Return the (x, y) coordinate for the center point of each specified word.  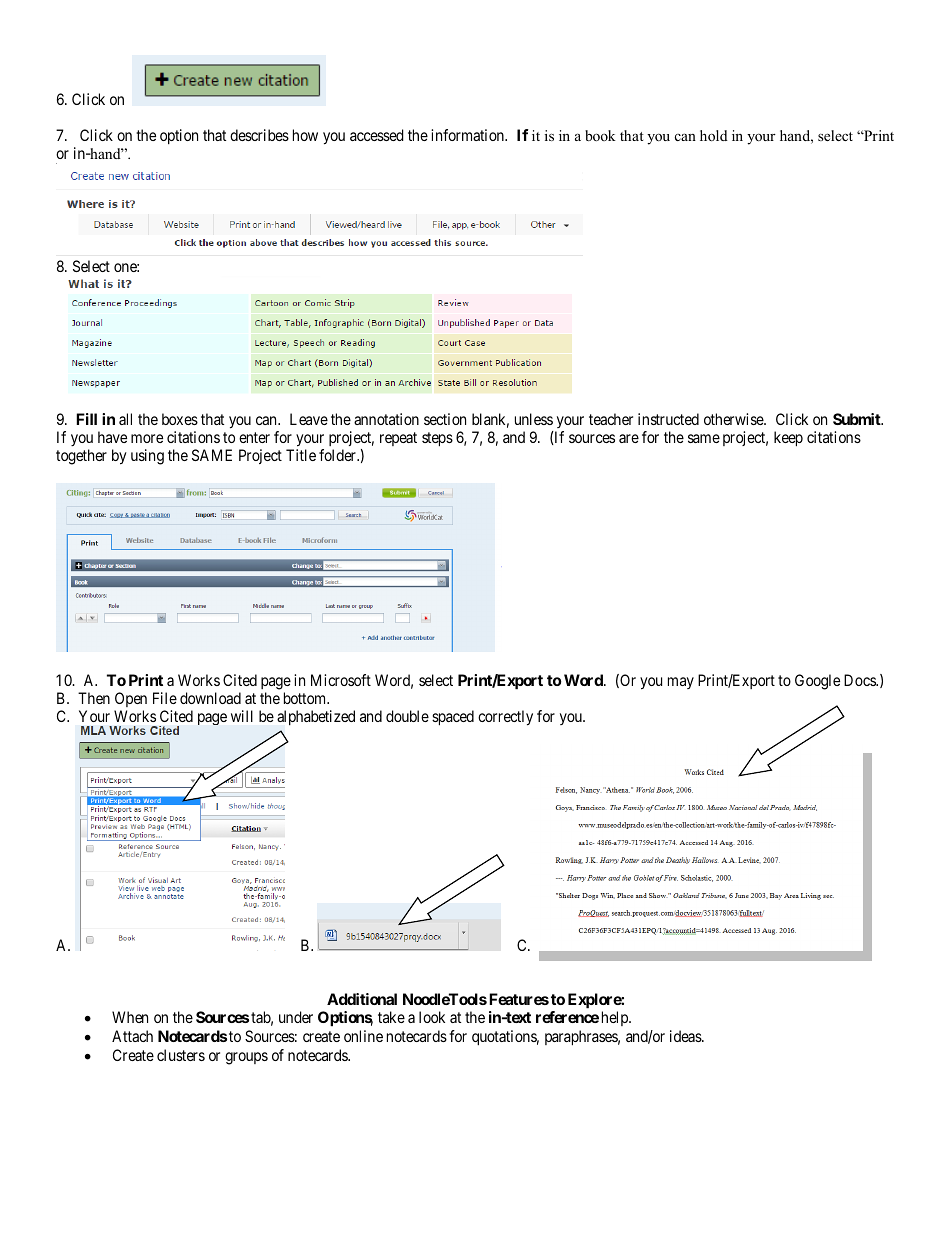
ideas (686, 1036)
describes (259, 135)
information (468, 135)
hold (714, 135)
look (432, 1017)
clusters (181, 1055)
